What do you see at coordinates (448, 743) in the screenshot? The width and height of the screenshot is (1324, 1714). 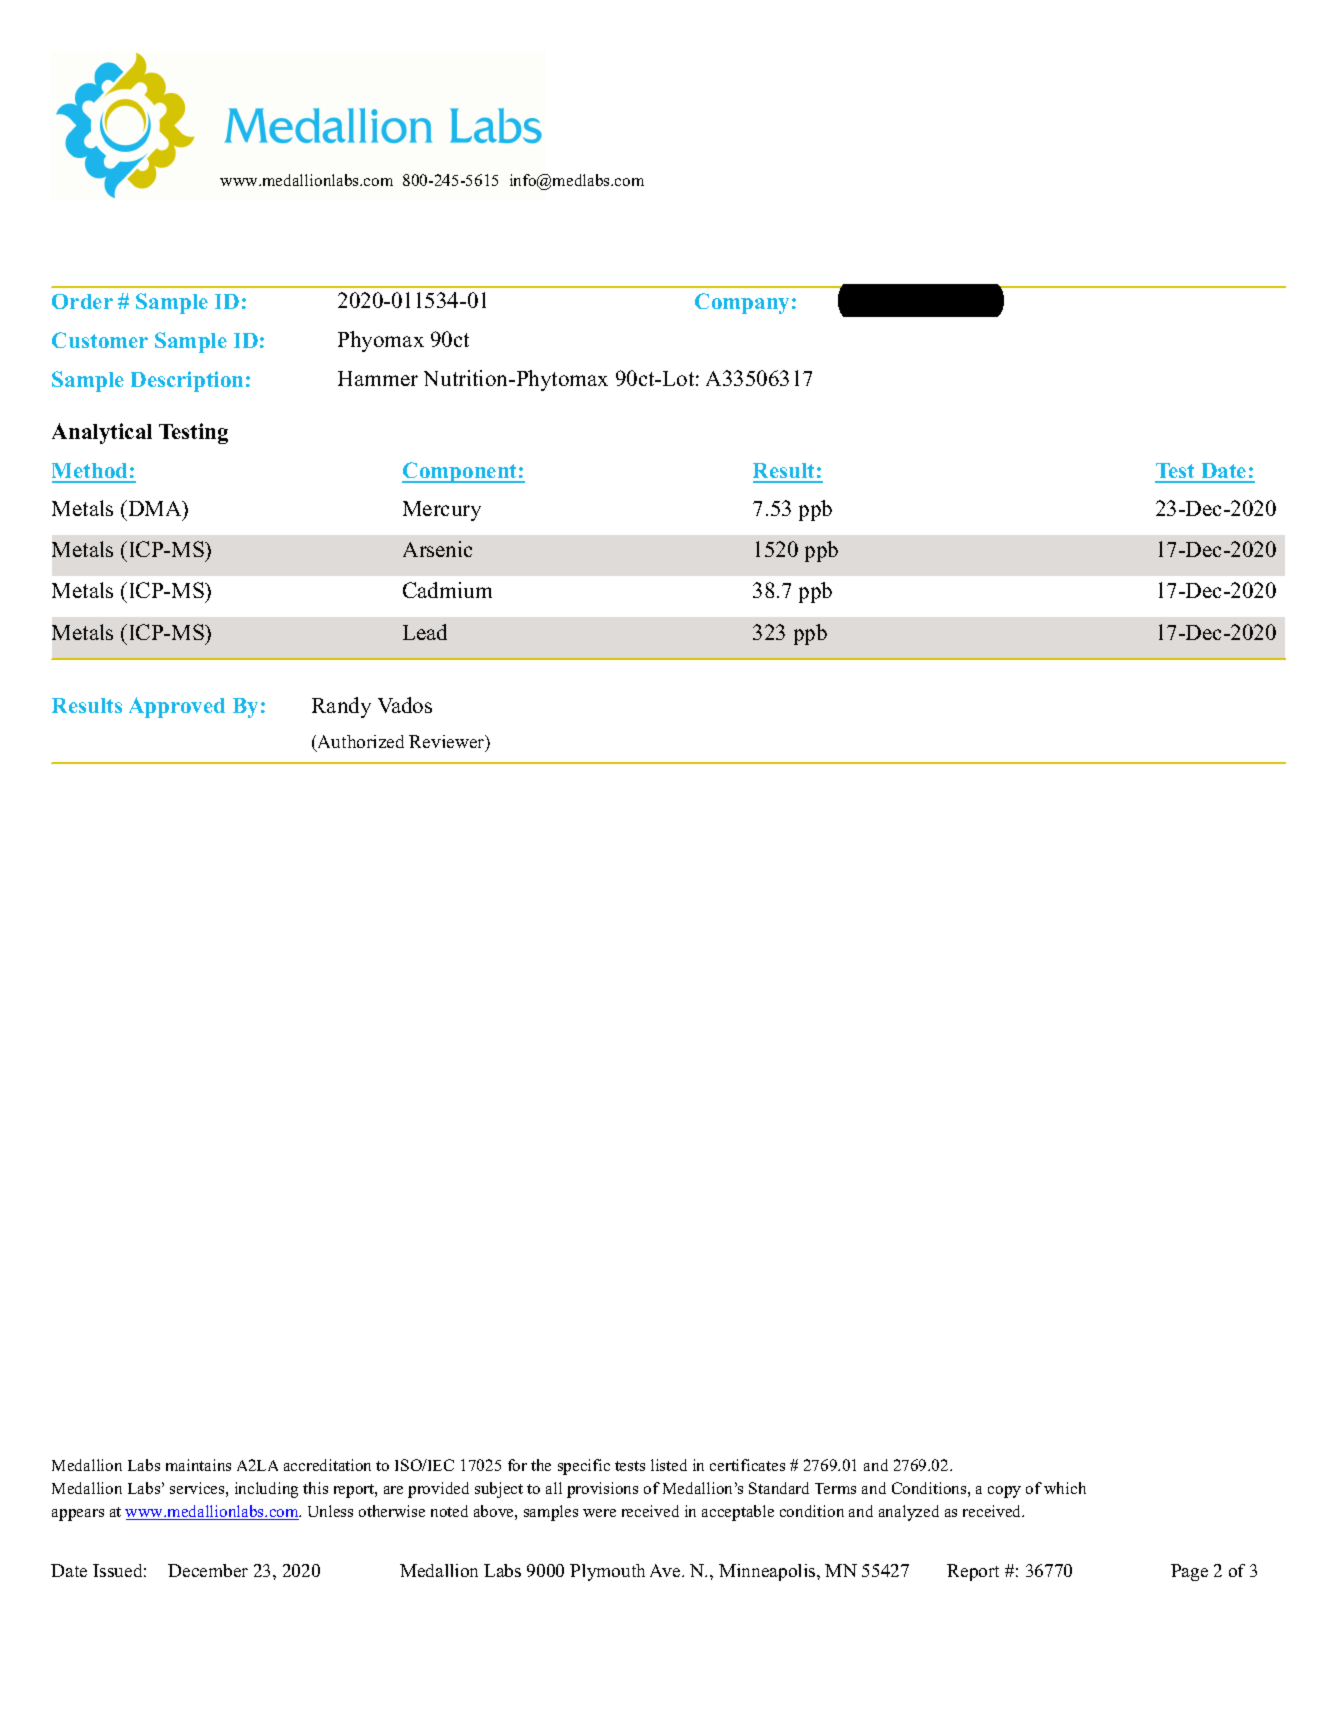 I see `Reviewer` at bounding box center [448, 743].
